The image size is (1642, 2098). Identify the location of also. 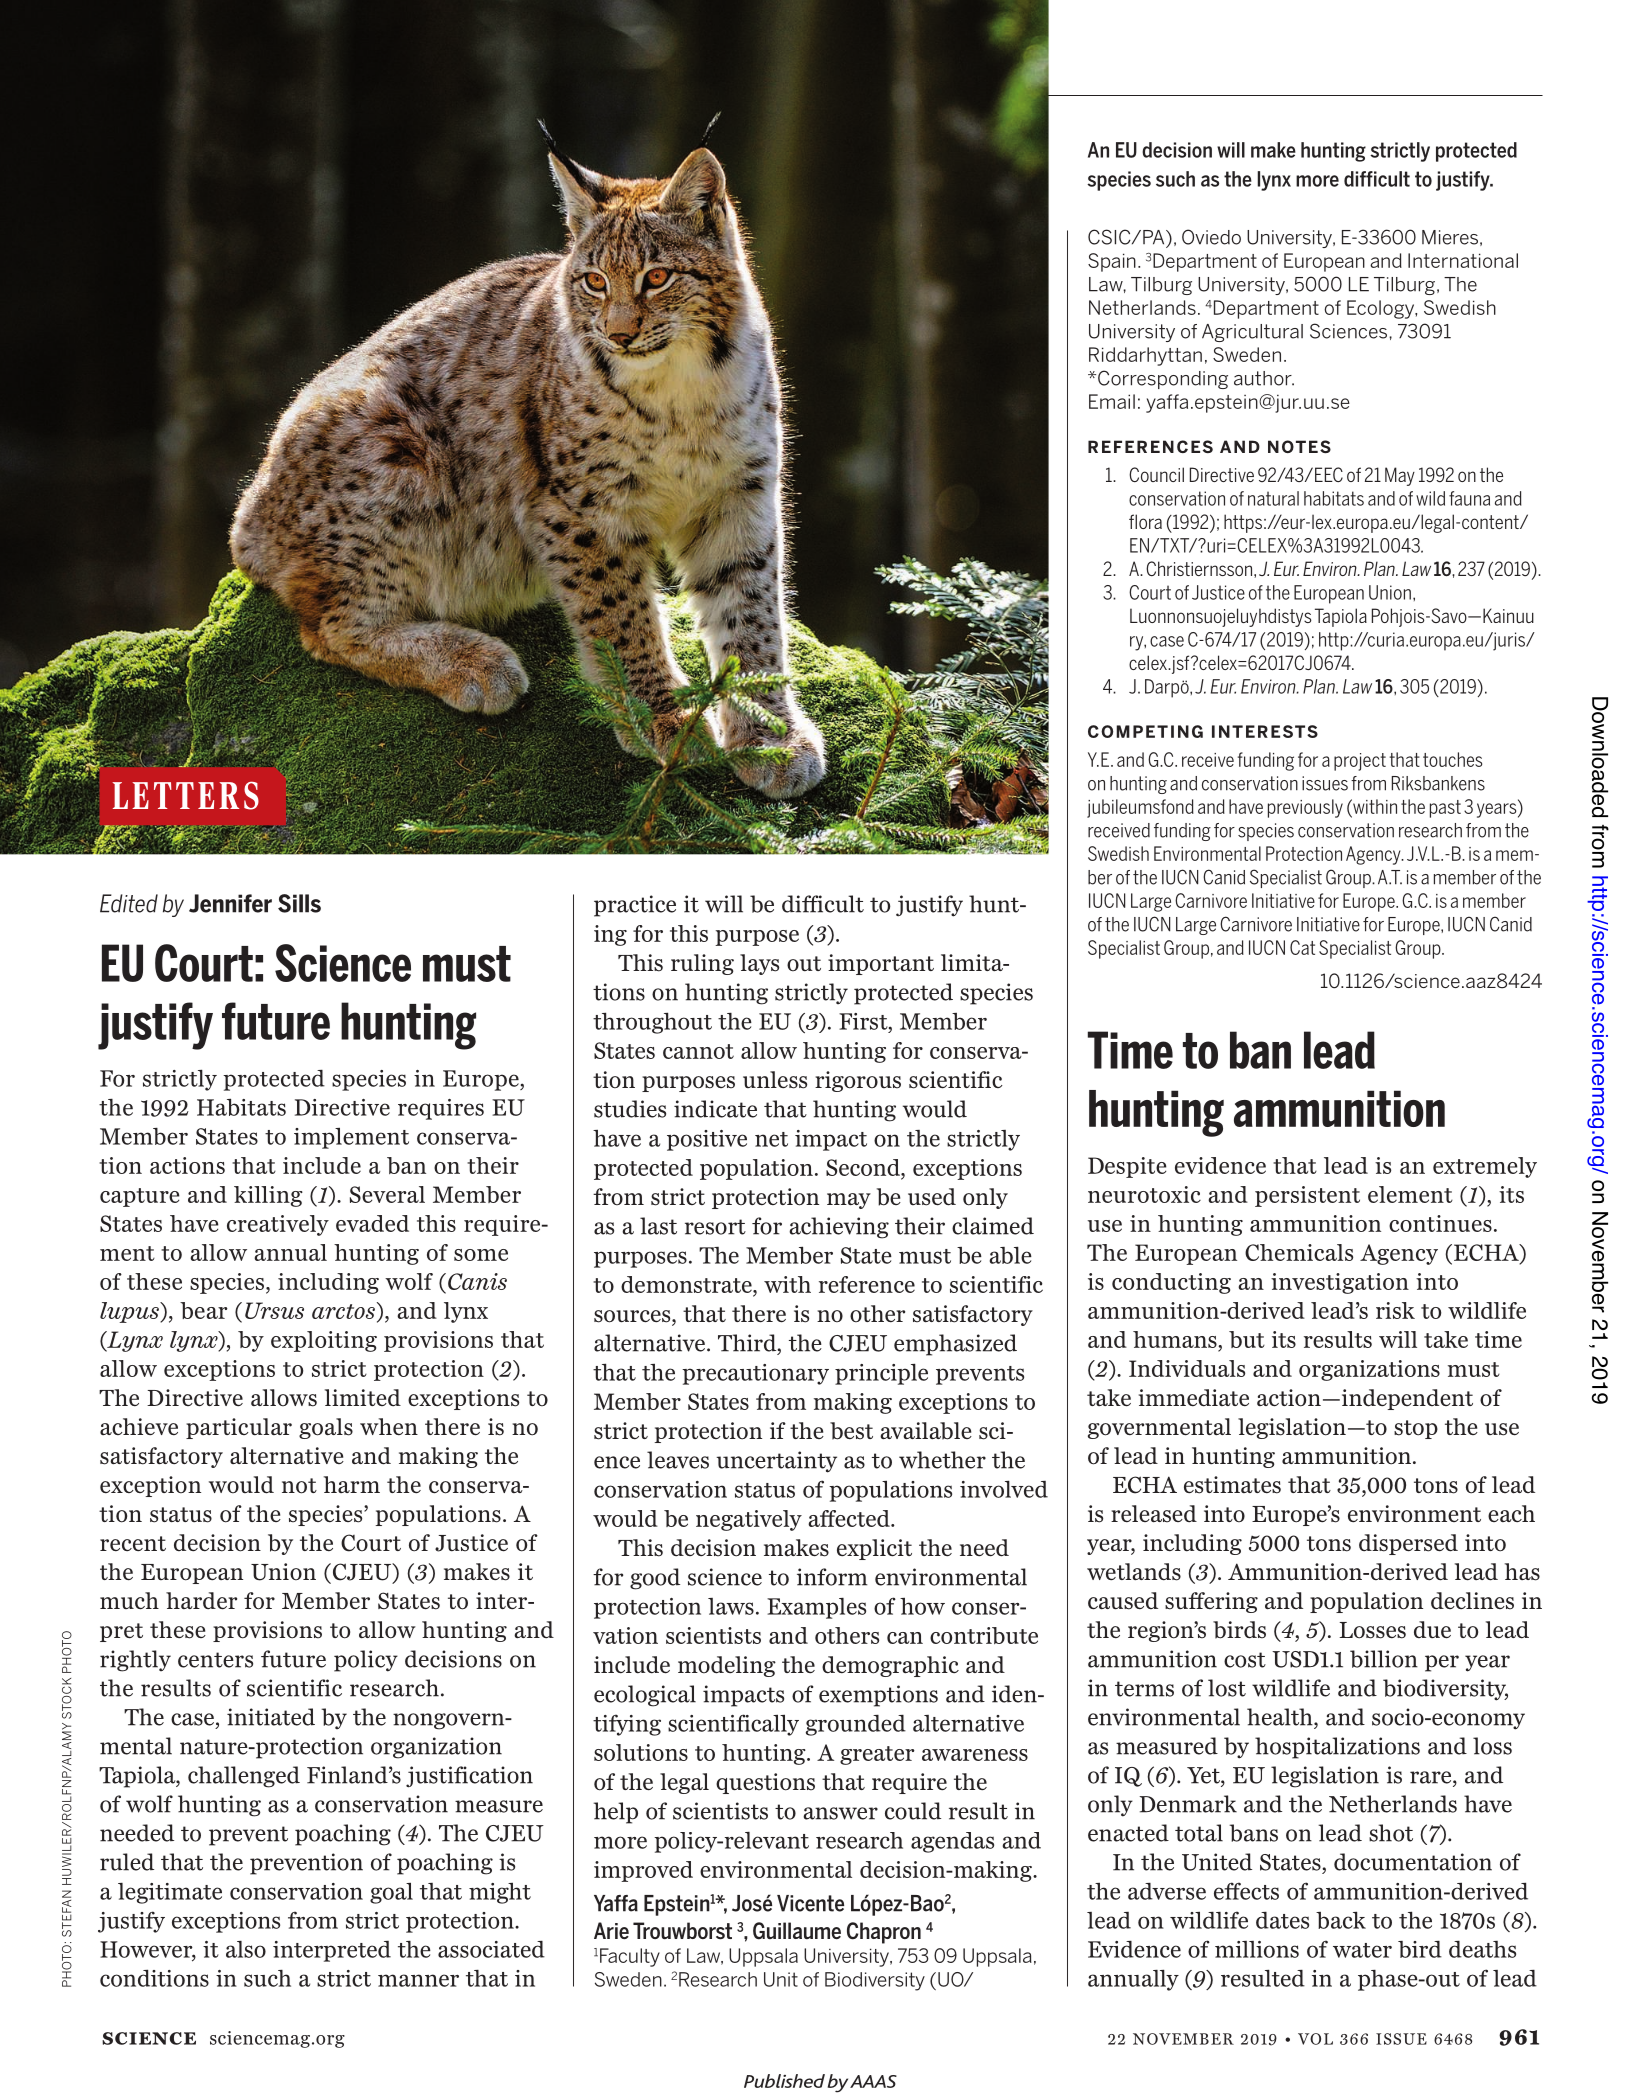
(246, 1949).
